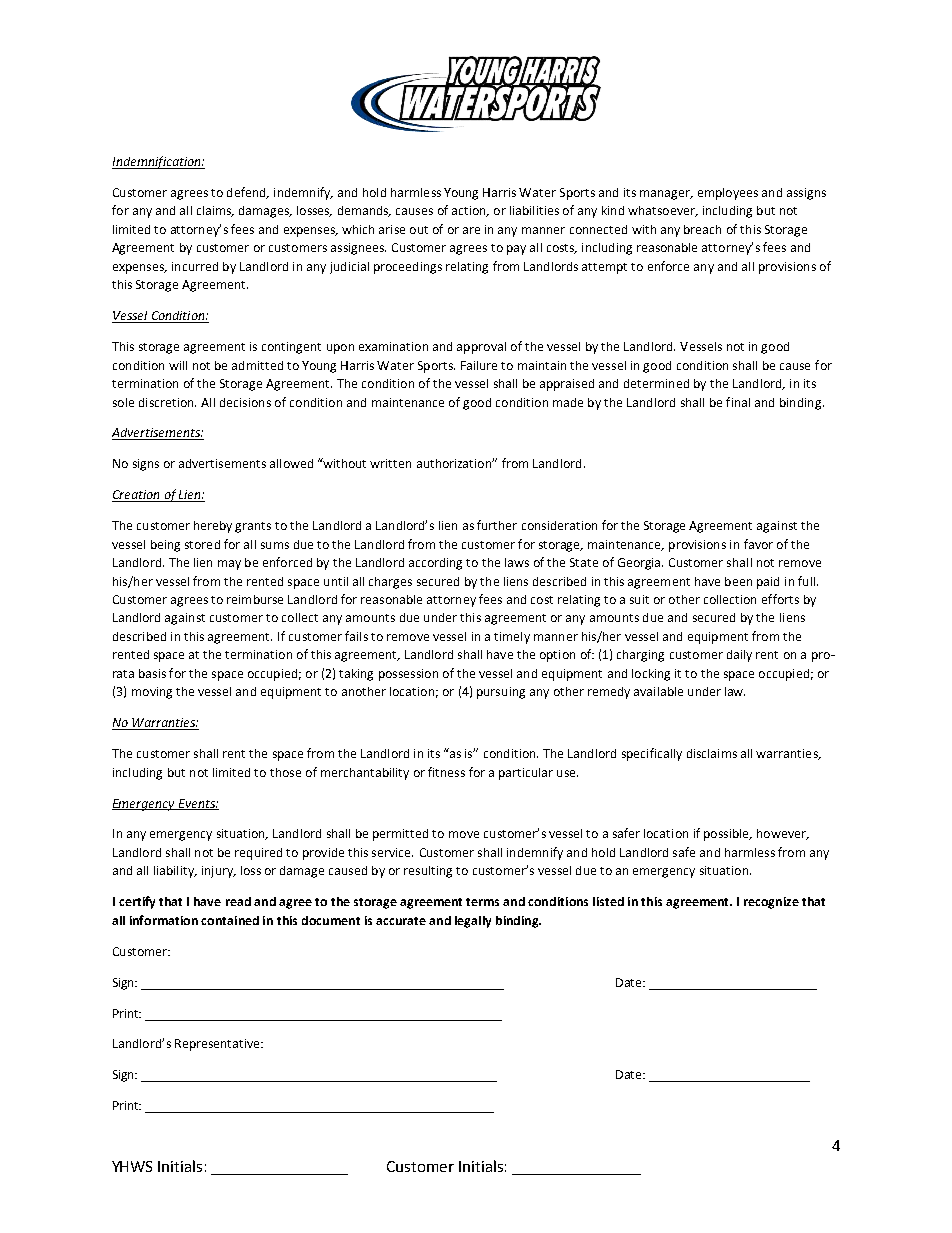  I want to click on final, so click(738, 402).
